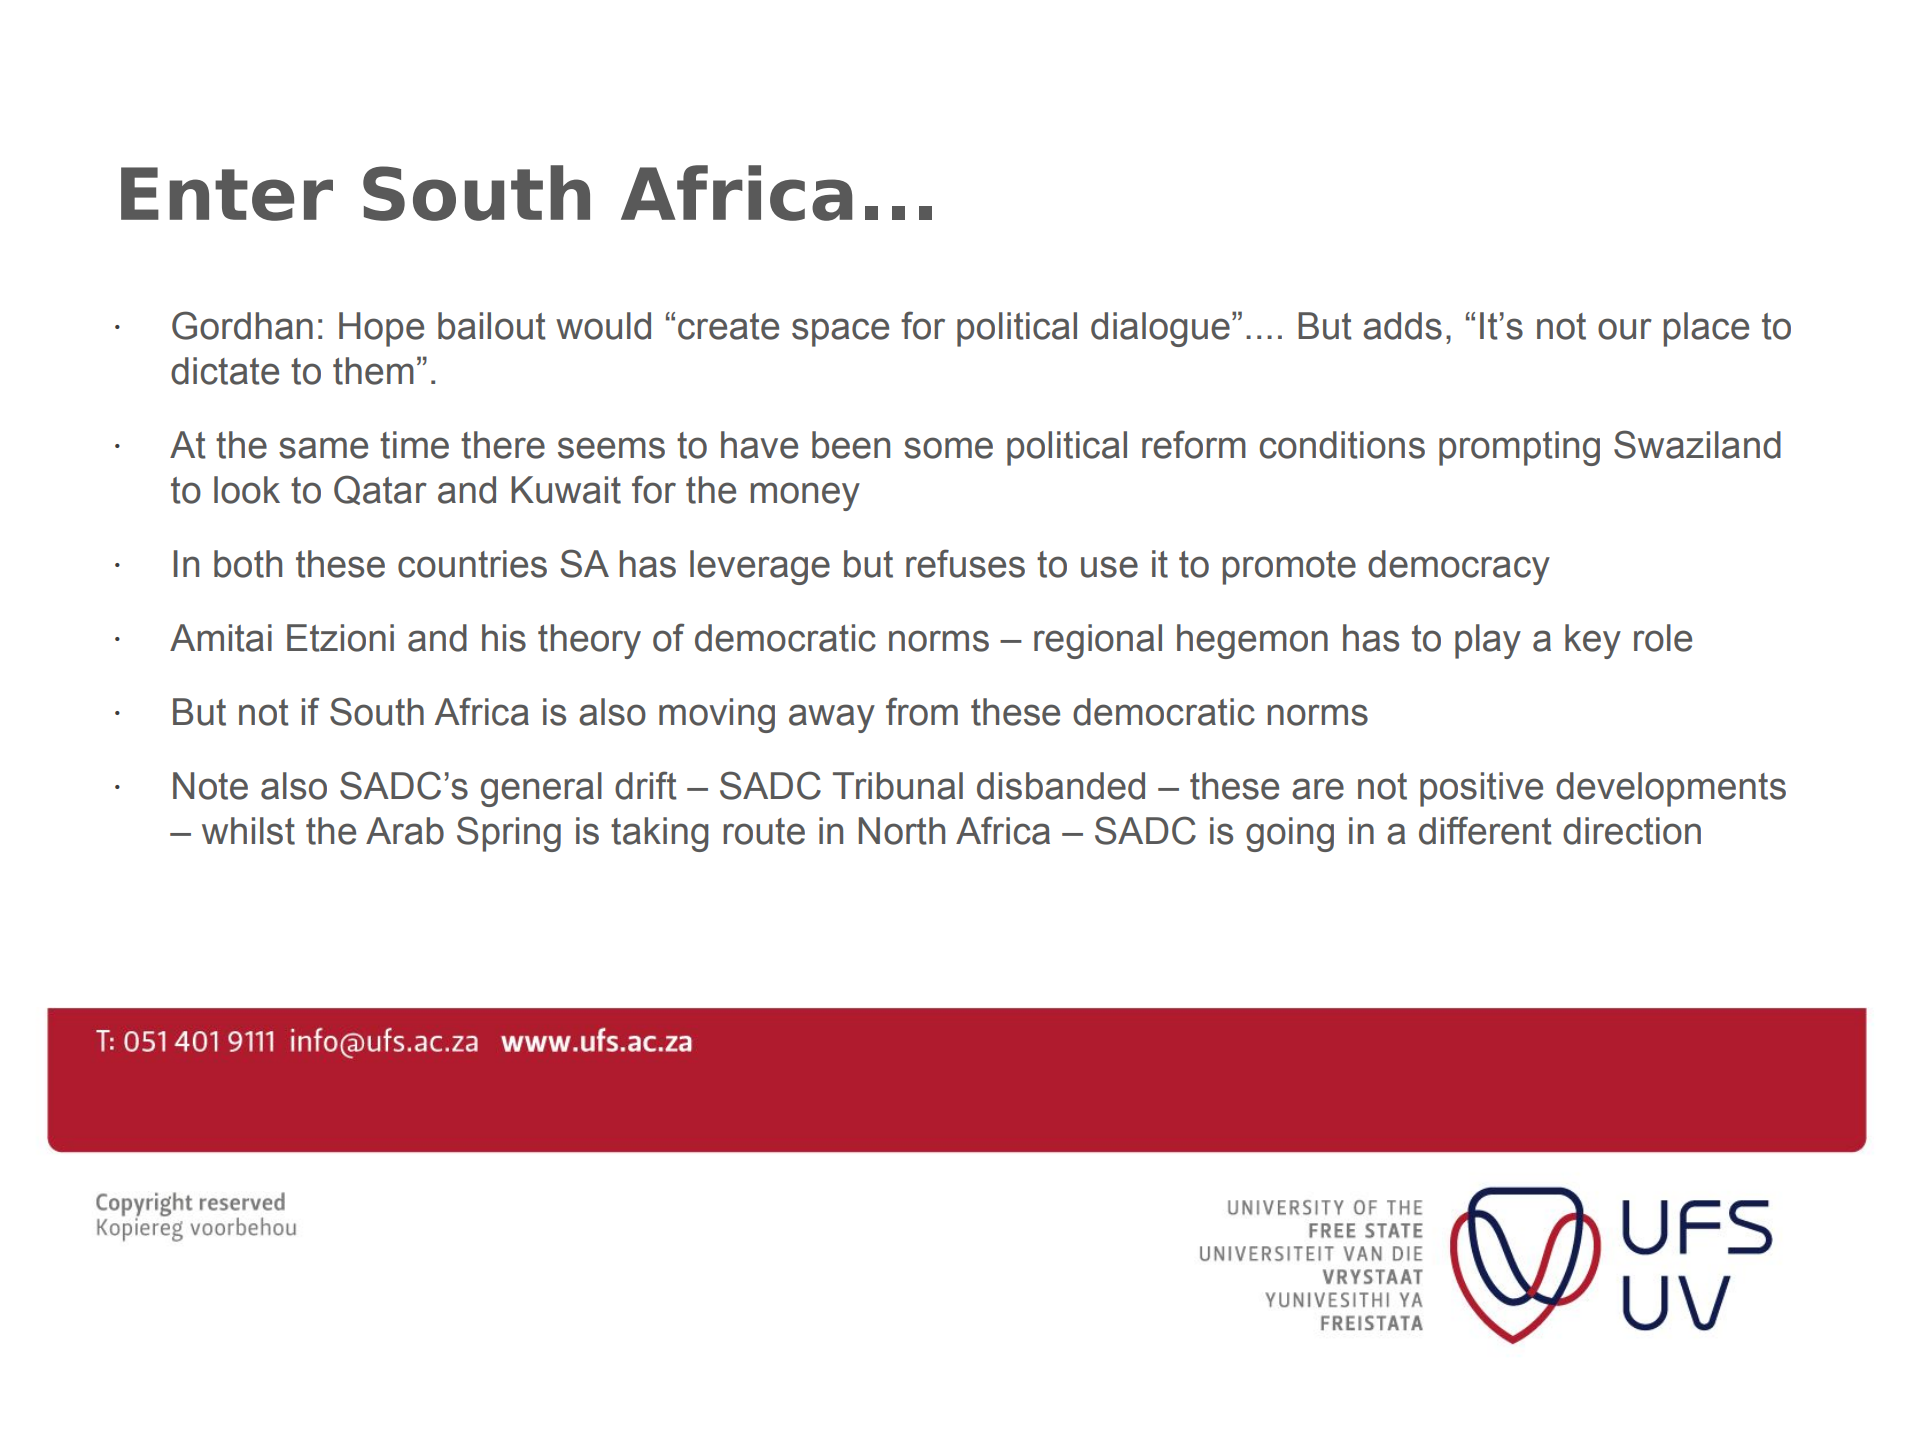 This screenshot has height=1435, width=1914. I want to click on Arab, so click(405, 831).
